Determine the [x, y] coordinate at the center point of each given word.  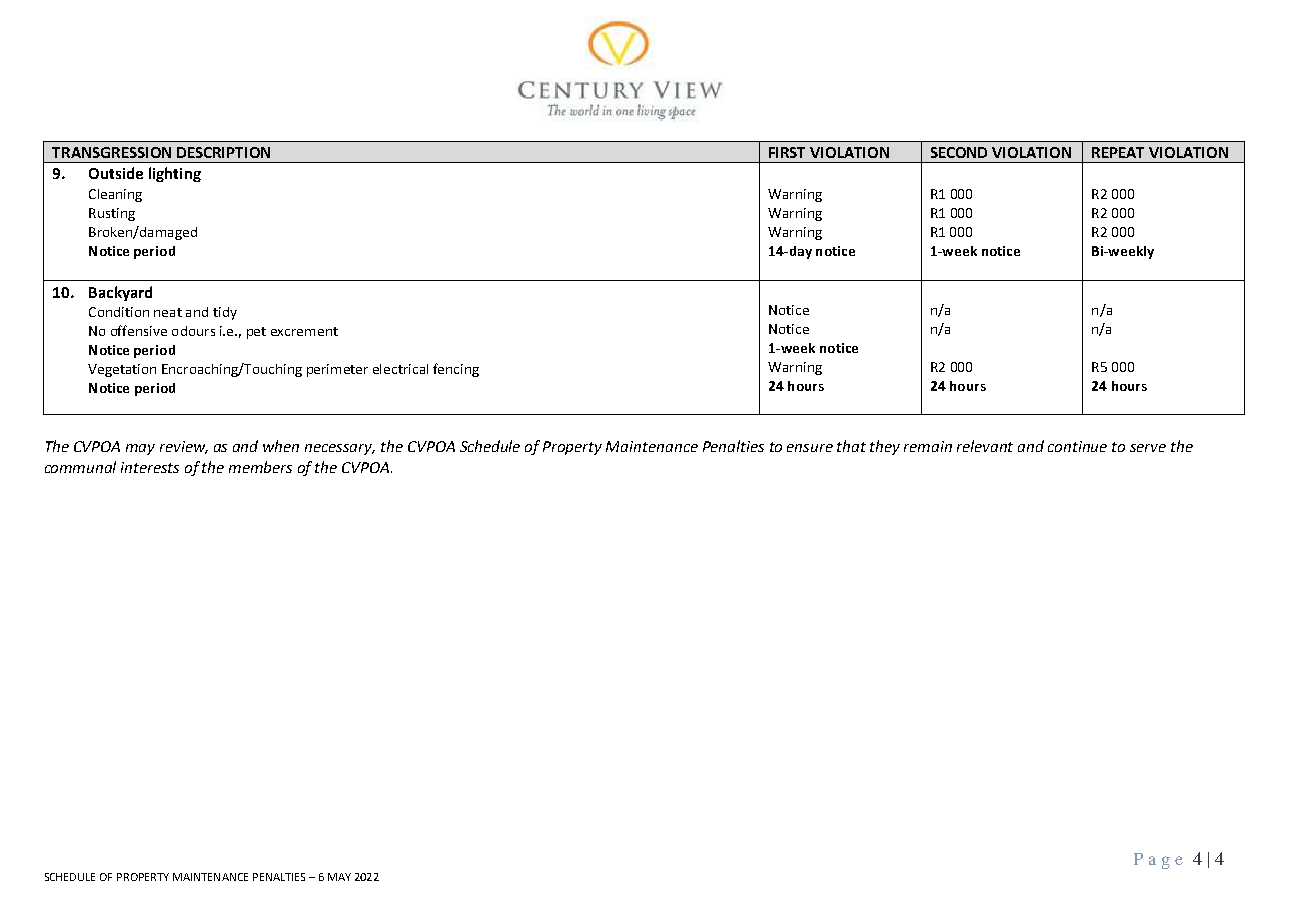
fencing [456, 370]
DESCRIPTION [223, 152]
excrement [304, 331]
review [184, 447]
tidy [225, 313]
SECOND [959, 152]
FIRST [787, 152]
